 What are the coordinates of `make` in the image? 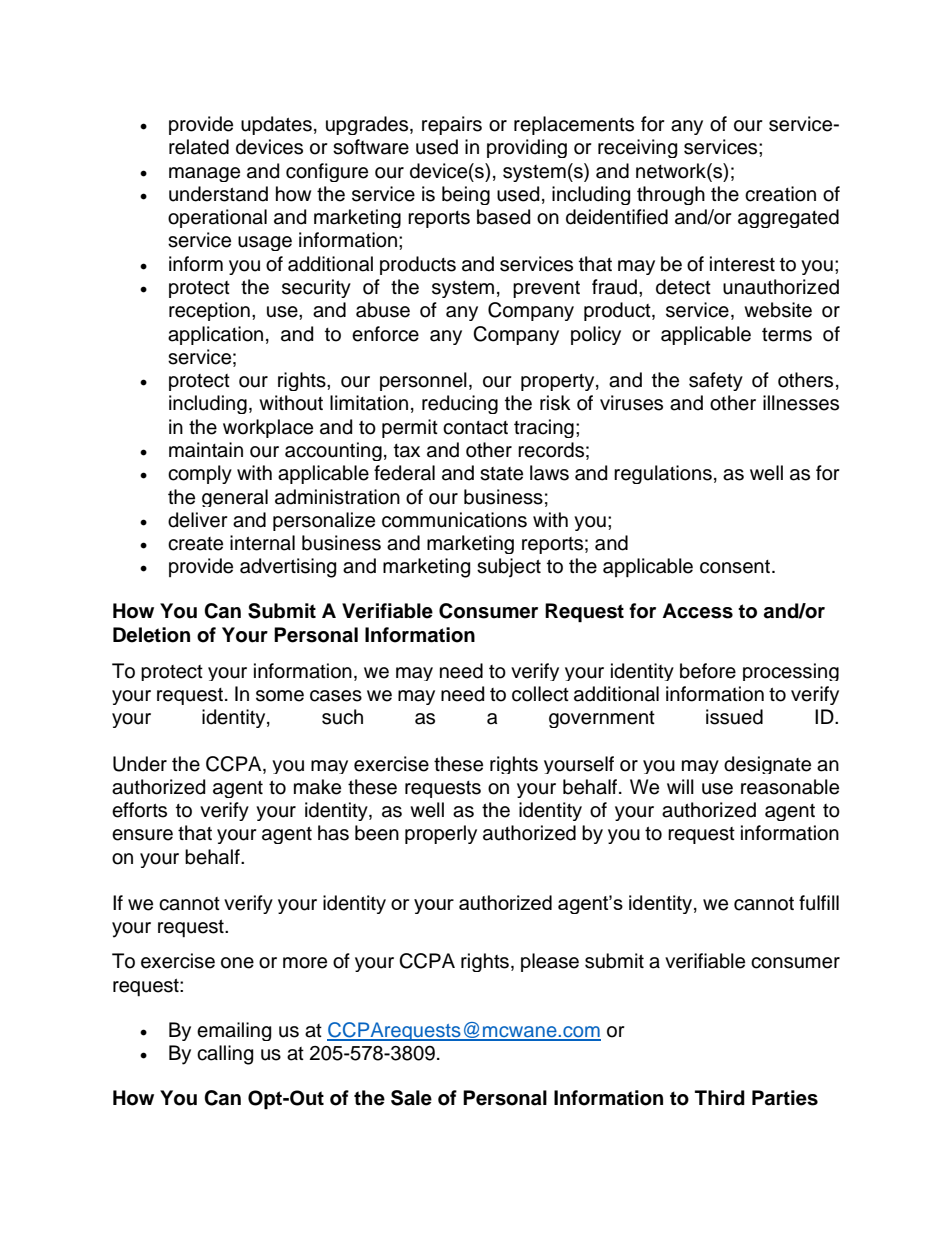 It's located at (317, 787).
